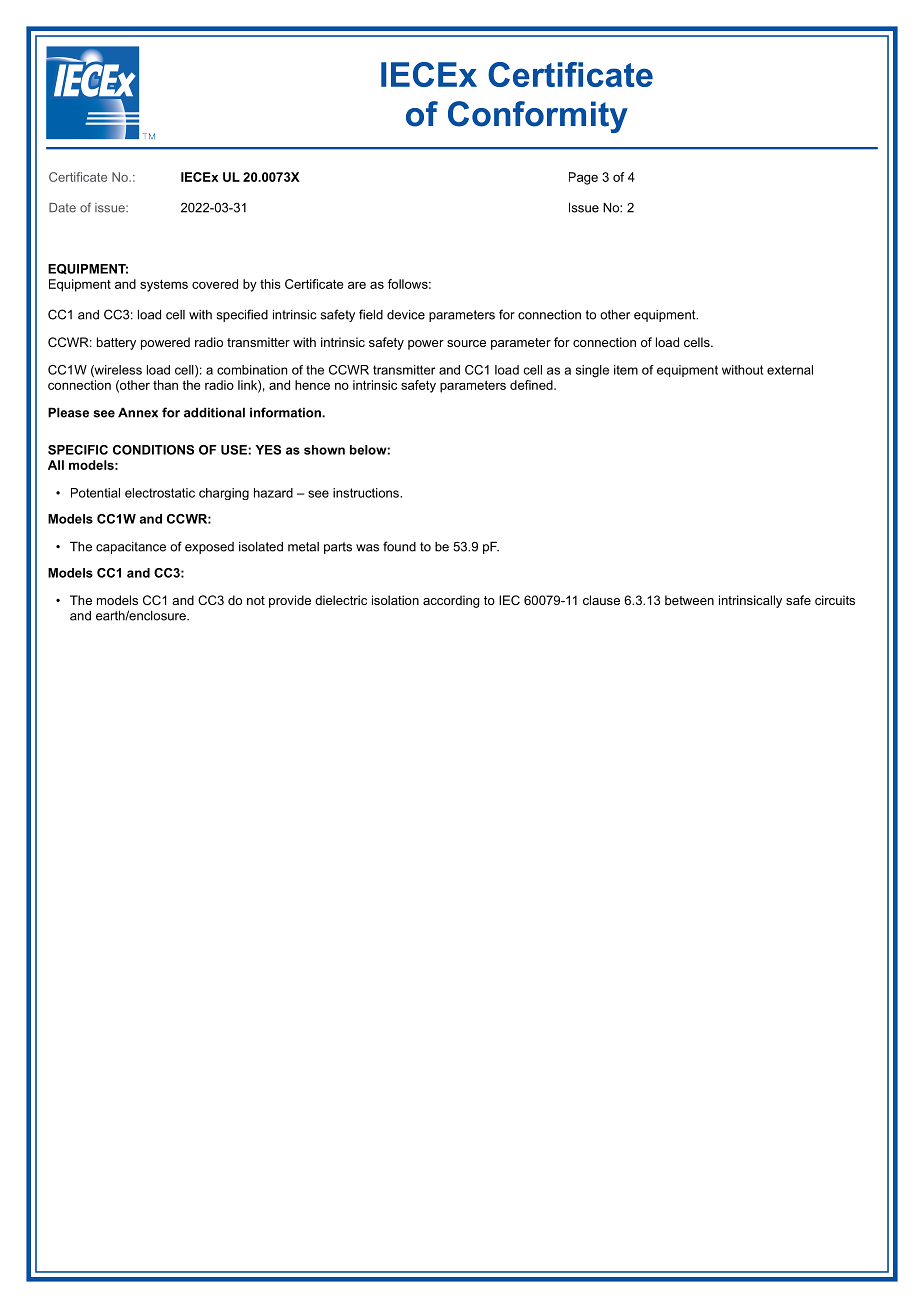 The width and height of the image is (924, 1308). Describe the element at coordinates (62, 208) in the image. I see `Date` at that location.
